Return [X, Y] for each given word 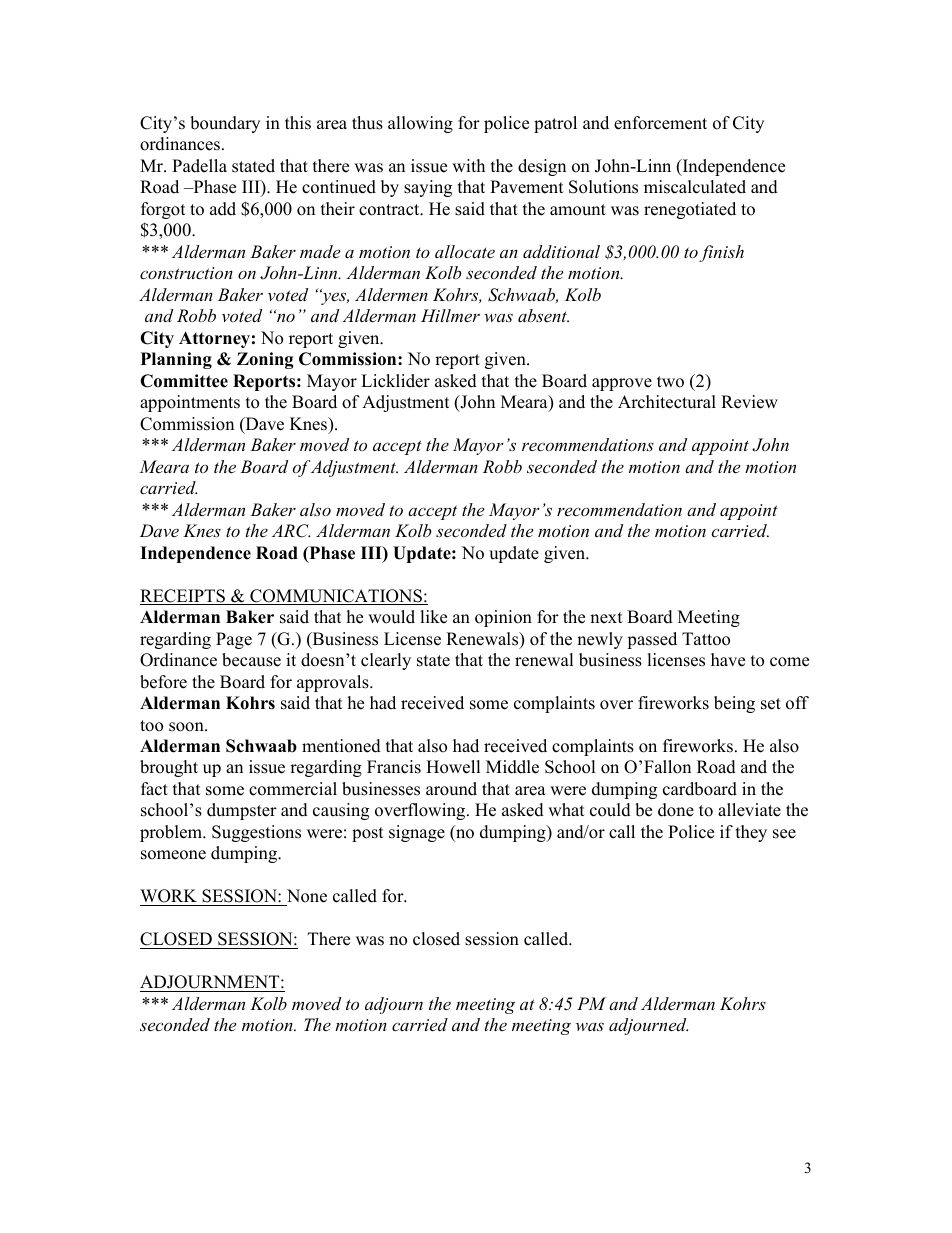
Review [749, 402]
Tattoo [706, 639]
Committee [184, 381]
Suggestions [256, 833]
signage [417, 833]
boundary [225, 124]
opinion [503, 618]
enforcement [660, 123]
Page [234, 640]
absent [543, 315]
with [468, 165]
